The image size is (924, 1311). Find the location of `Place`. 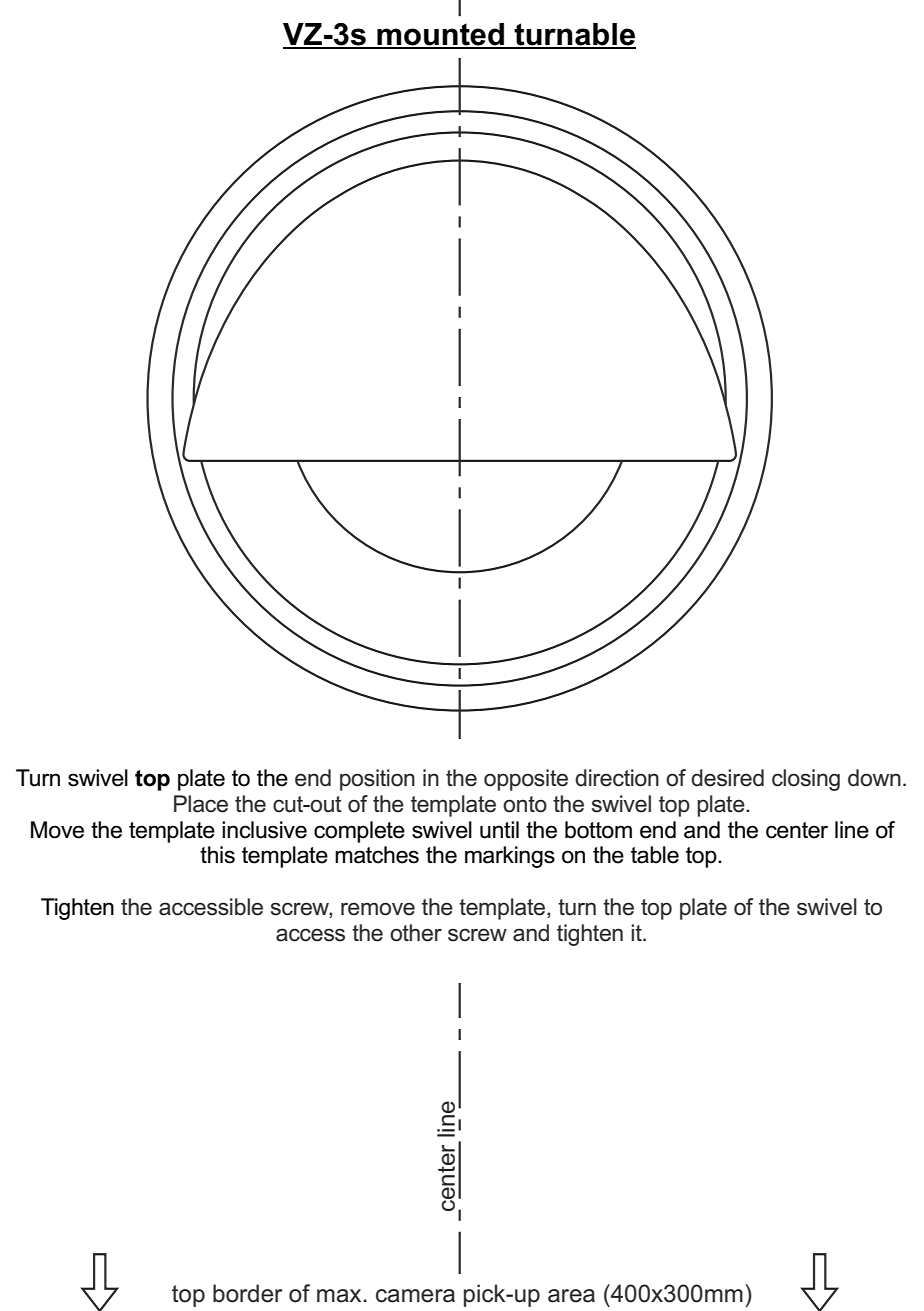

Place is located at coordinates (201, 804).
